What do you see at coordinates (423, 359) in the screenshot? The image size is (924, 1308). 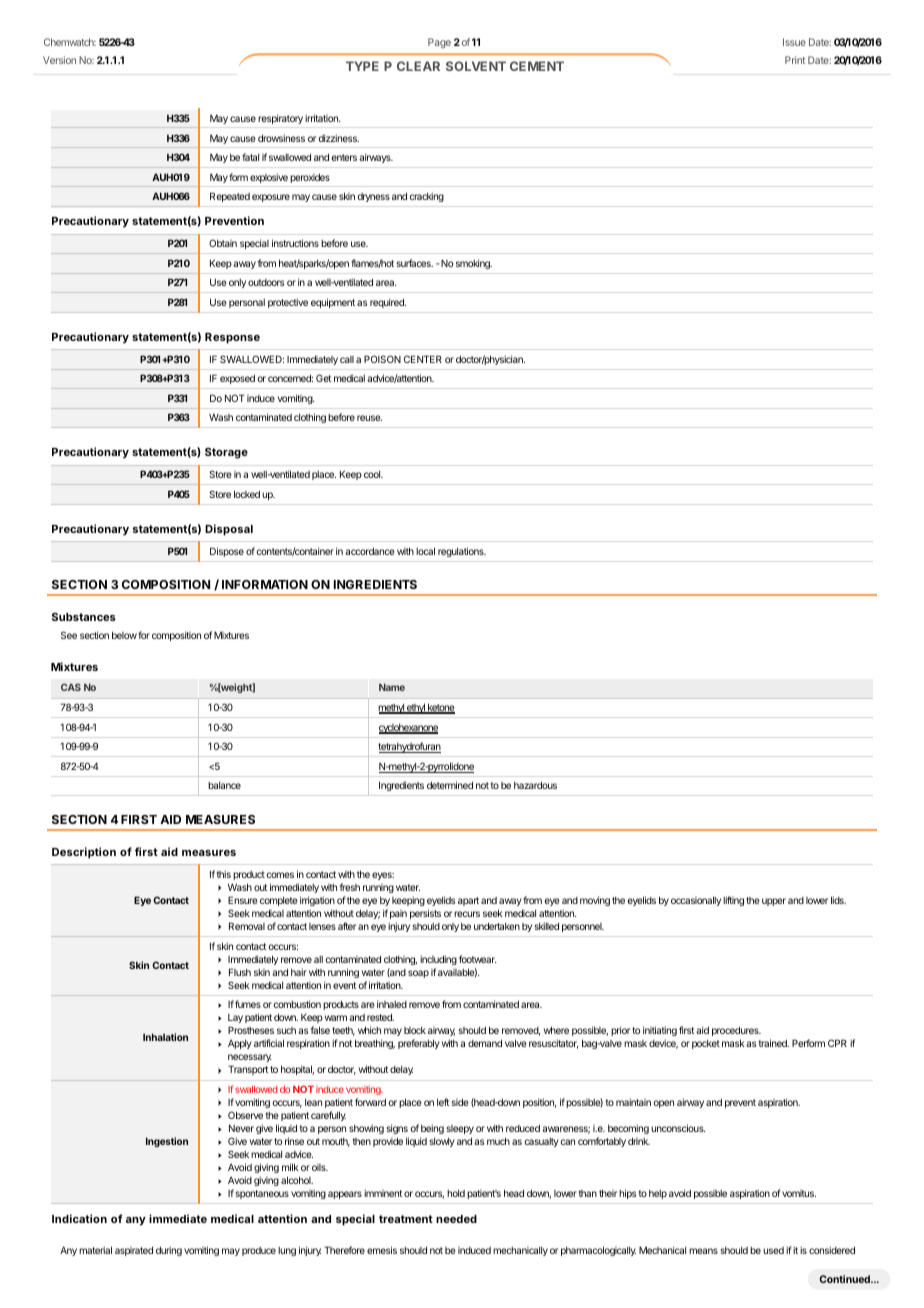 I see `CENTER` at bounding box center [423, 359].
